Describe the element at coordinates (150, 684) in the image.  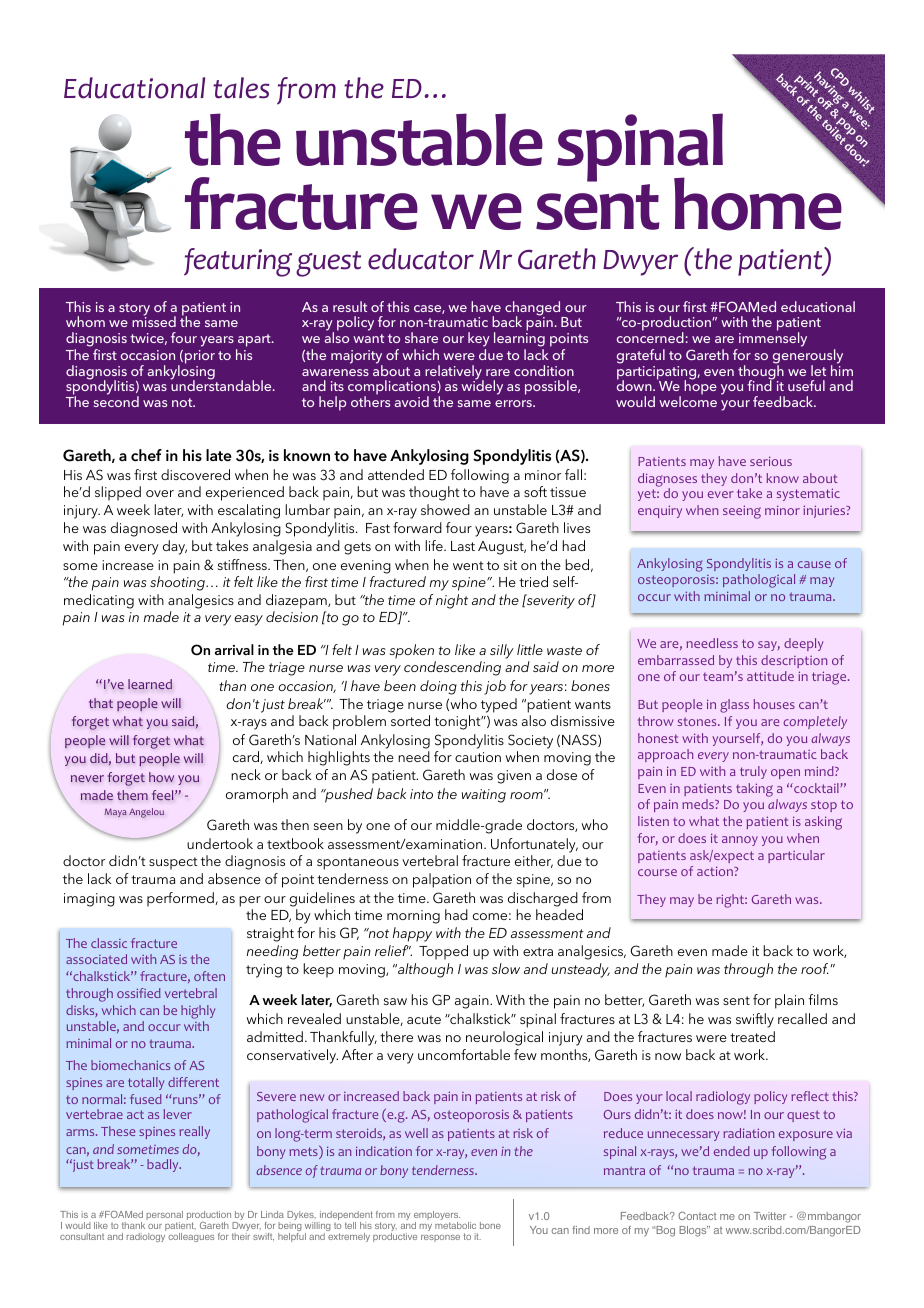
I see `learned` at that location.
